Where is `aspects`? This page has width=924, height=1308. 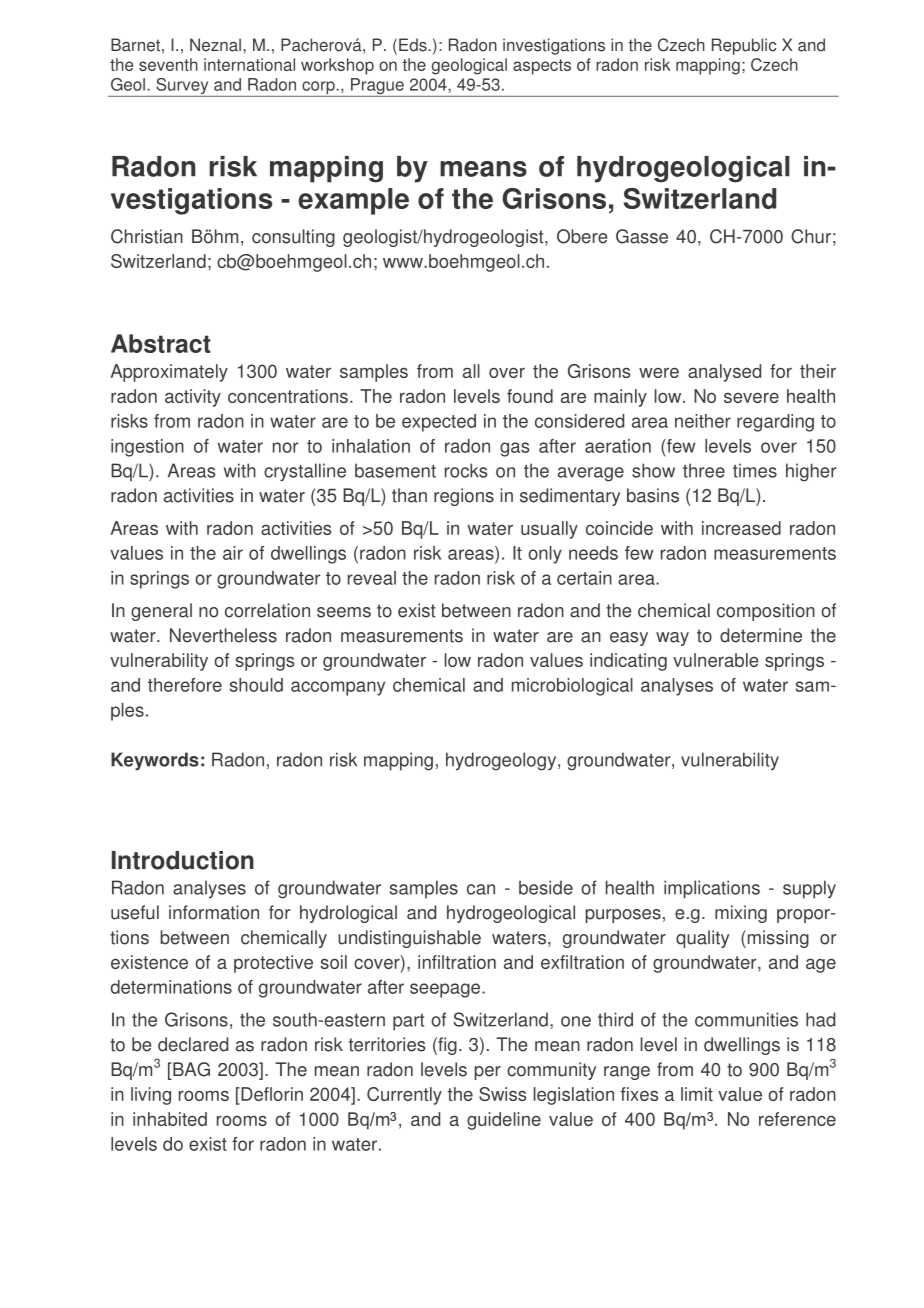 aspects is located at coordinates (542, 67).
